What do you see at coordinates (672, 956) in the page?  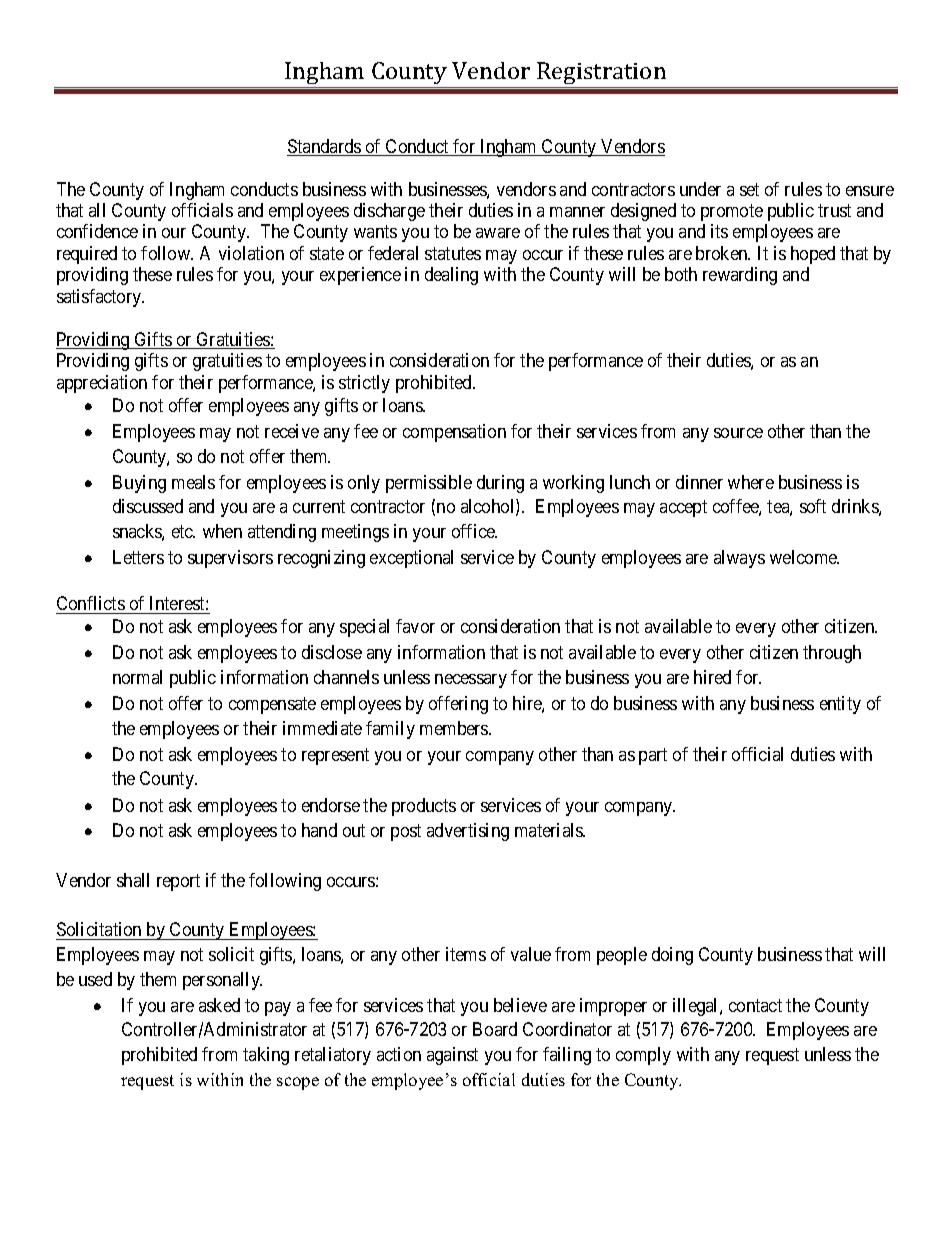 I see `doing` at bounding box center [672, 956].
